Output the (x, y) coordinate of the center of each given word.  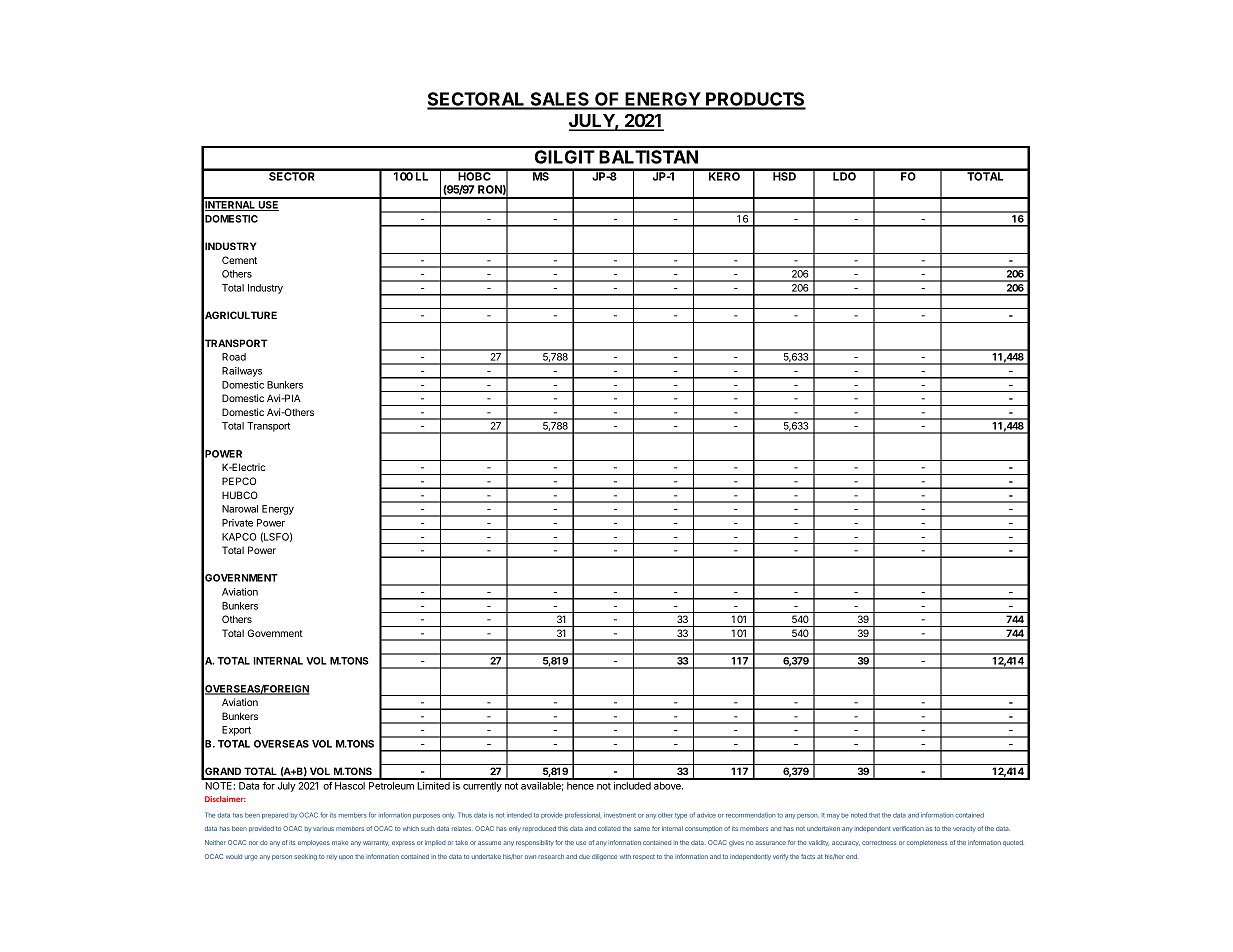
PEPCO (239, 481)
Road (234, 357)
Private (237, 523)
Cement (239, 260)
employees (314, 843)
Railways (242, 372)
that (874, 815)
